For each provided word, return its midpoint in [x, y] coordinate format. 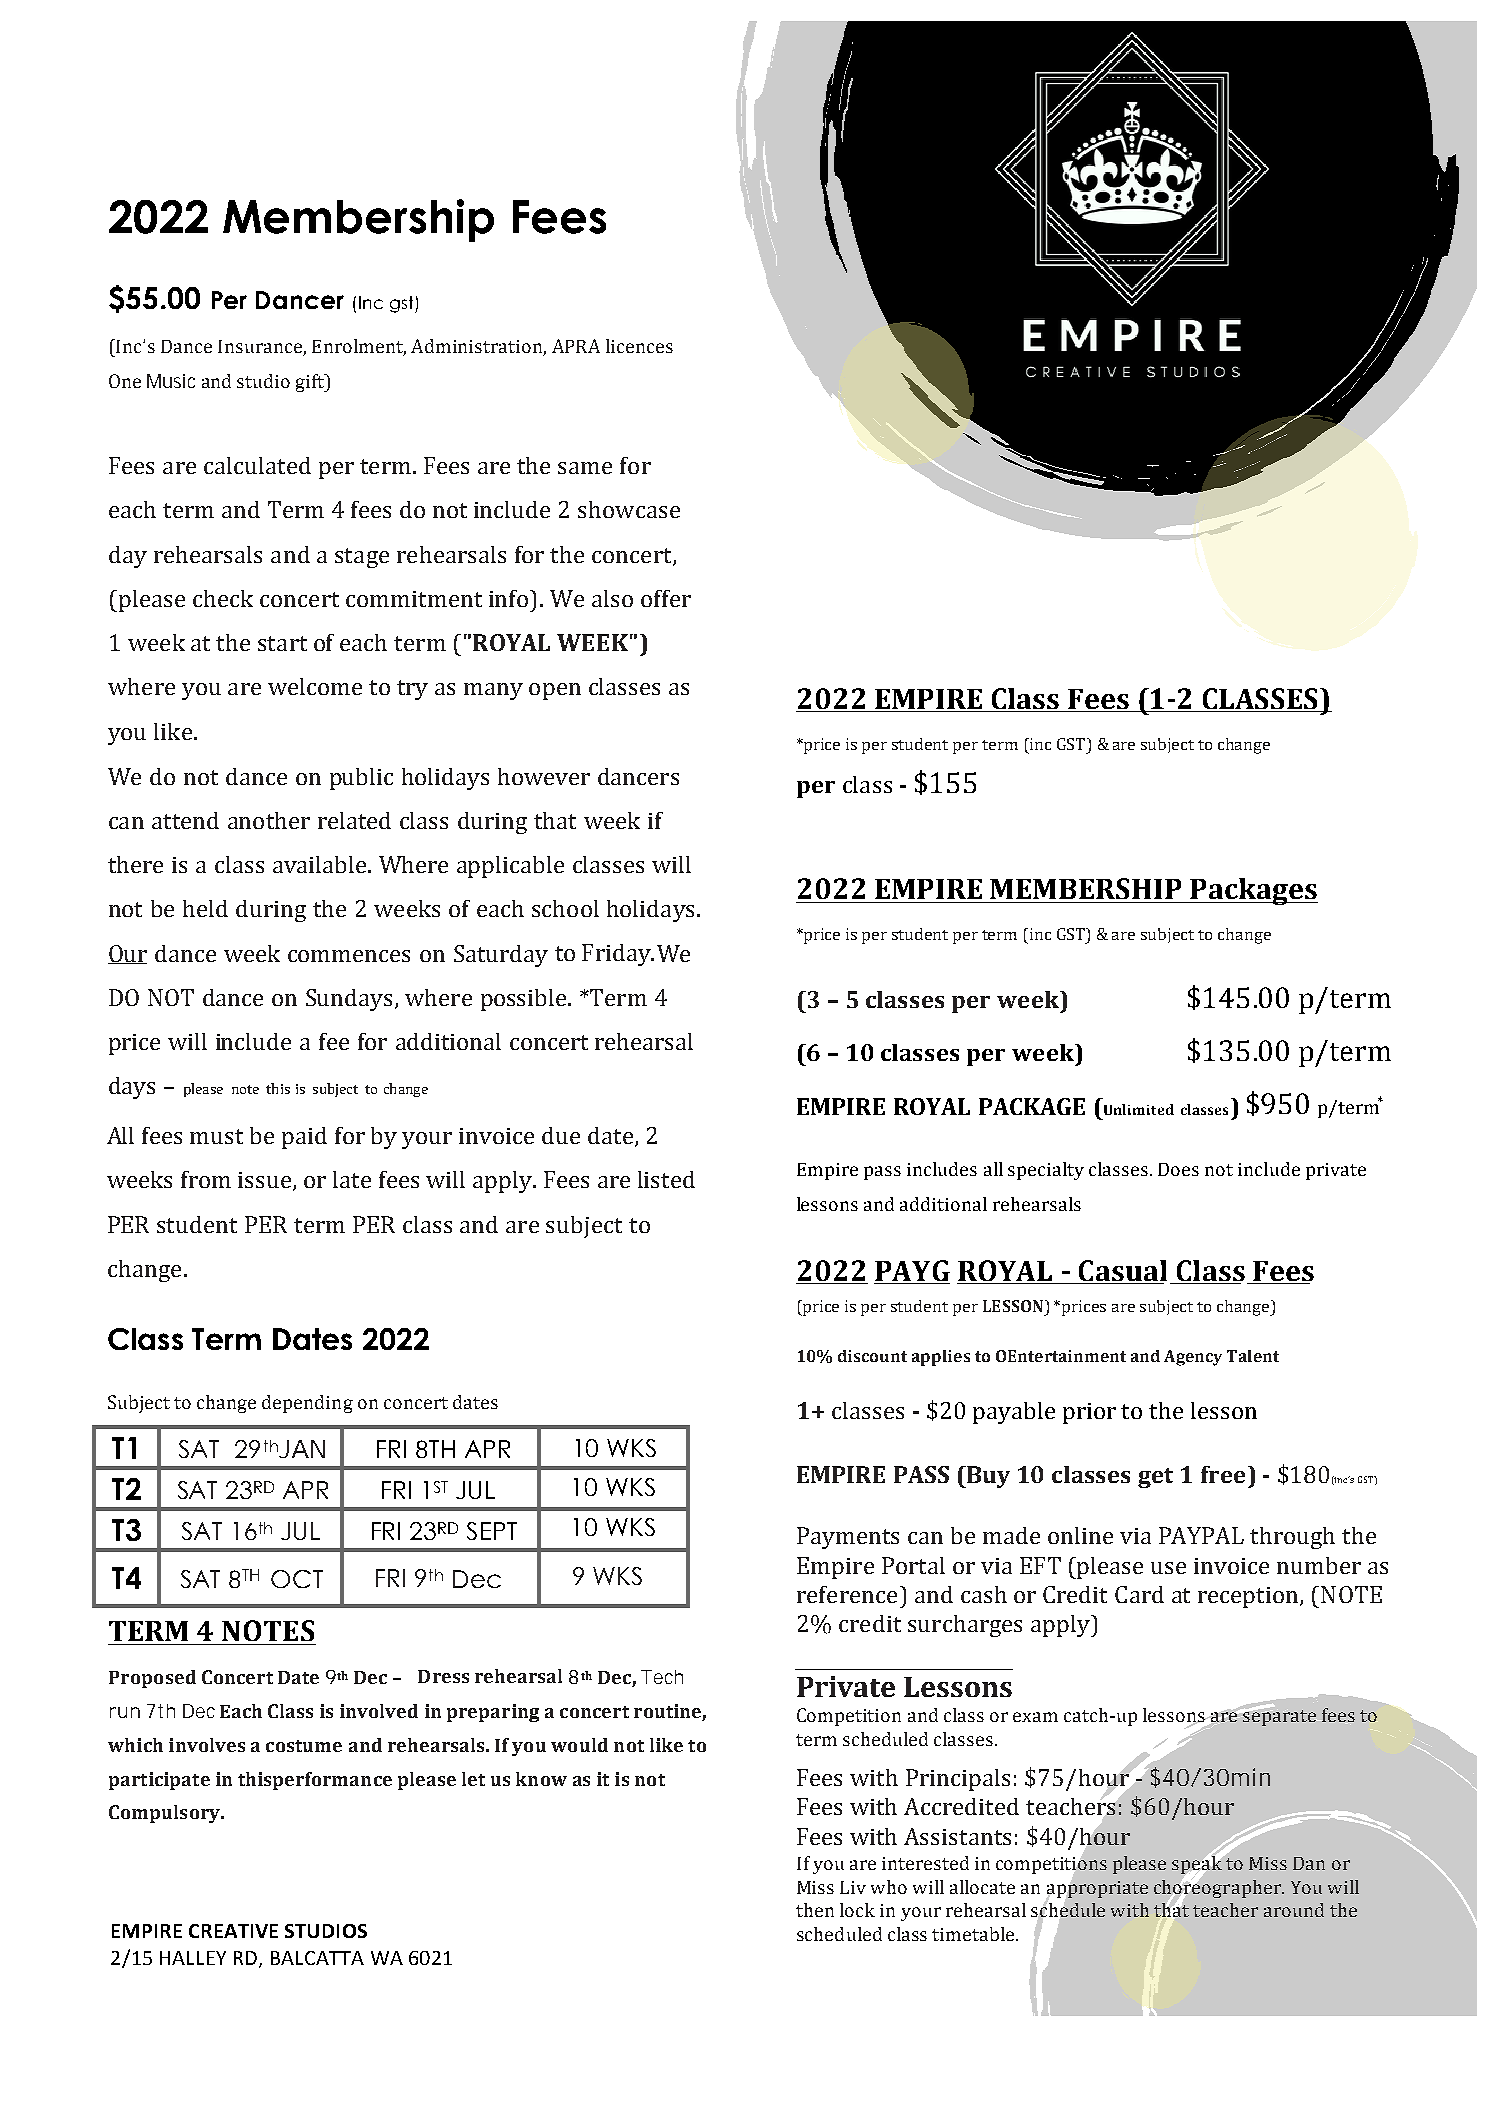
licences [639, 346]
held [205, 908]
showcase [629, 509]
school [565, 908]
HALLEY [193, 1958]
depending [307, 1404]
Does [1178, 1169]
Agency [1193, 1358]
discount [872, 1356]
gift [311, 383]
